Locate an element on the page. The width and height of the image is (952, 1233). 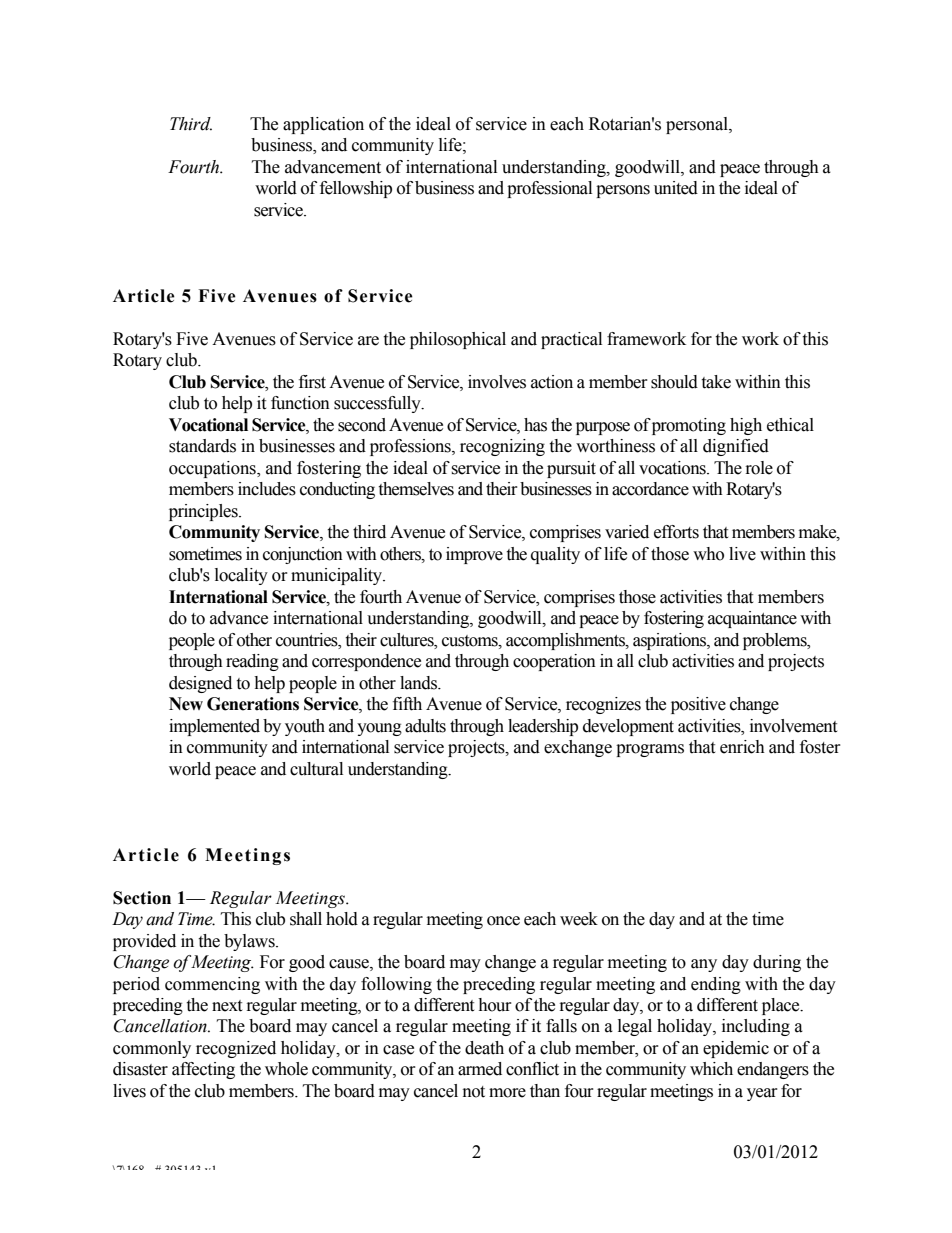
professional is located at coordinates (549, 189).
